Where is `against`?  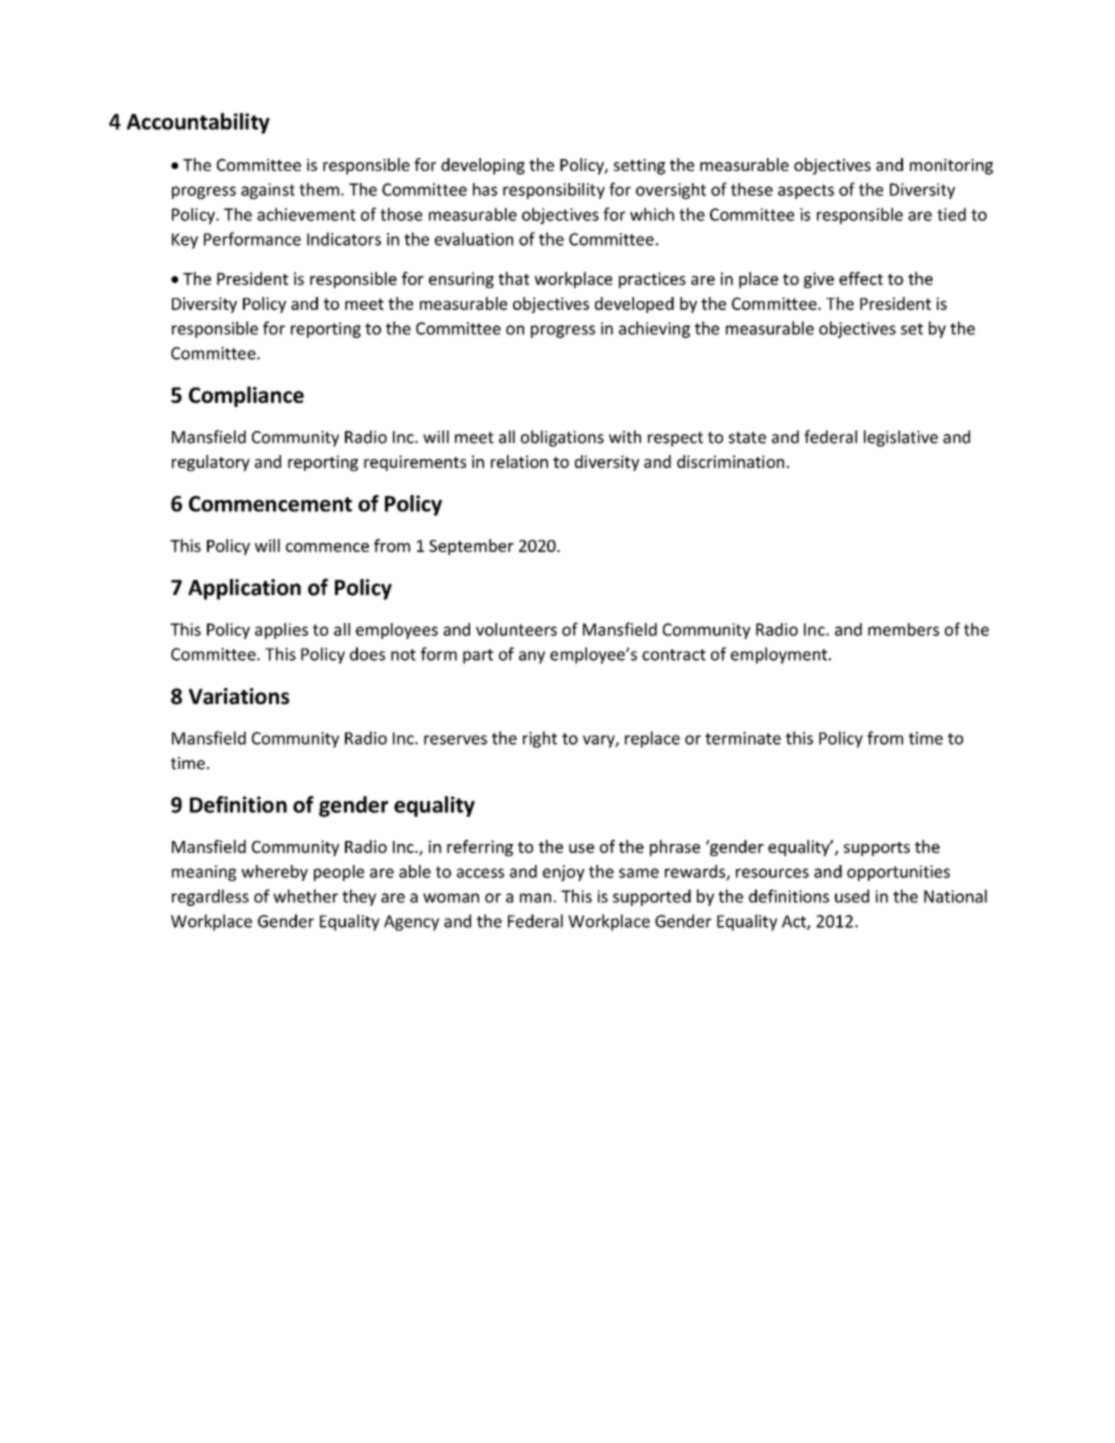 against is located at coordinates (268, 191).
